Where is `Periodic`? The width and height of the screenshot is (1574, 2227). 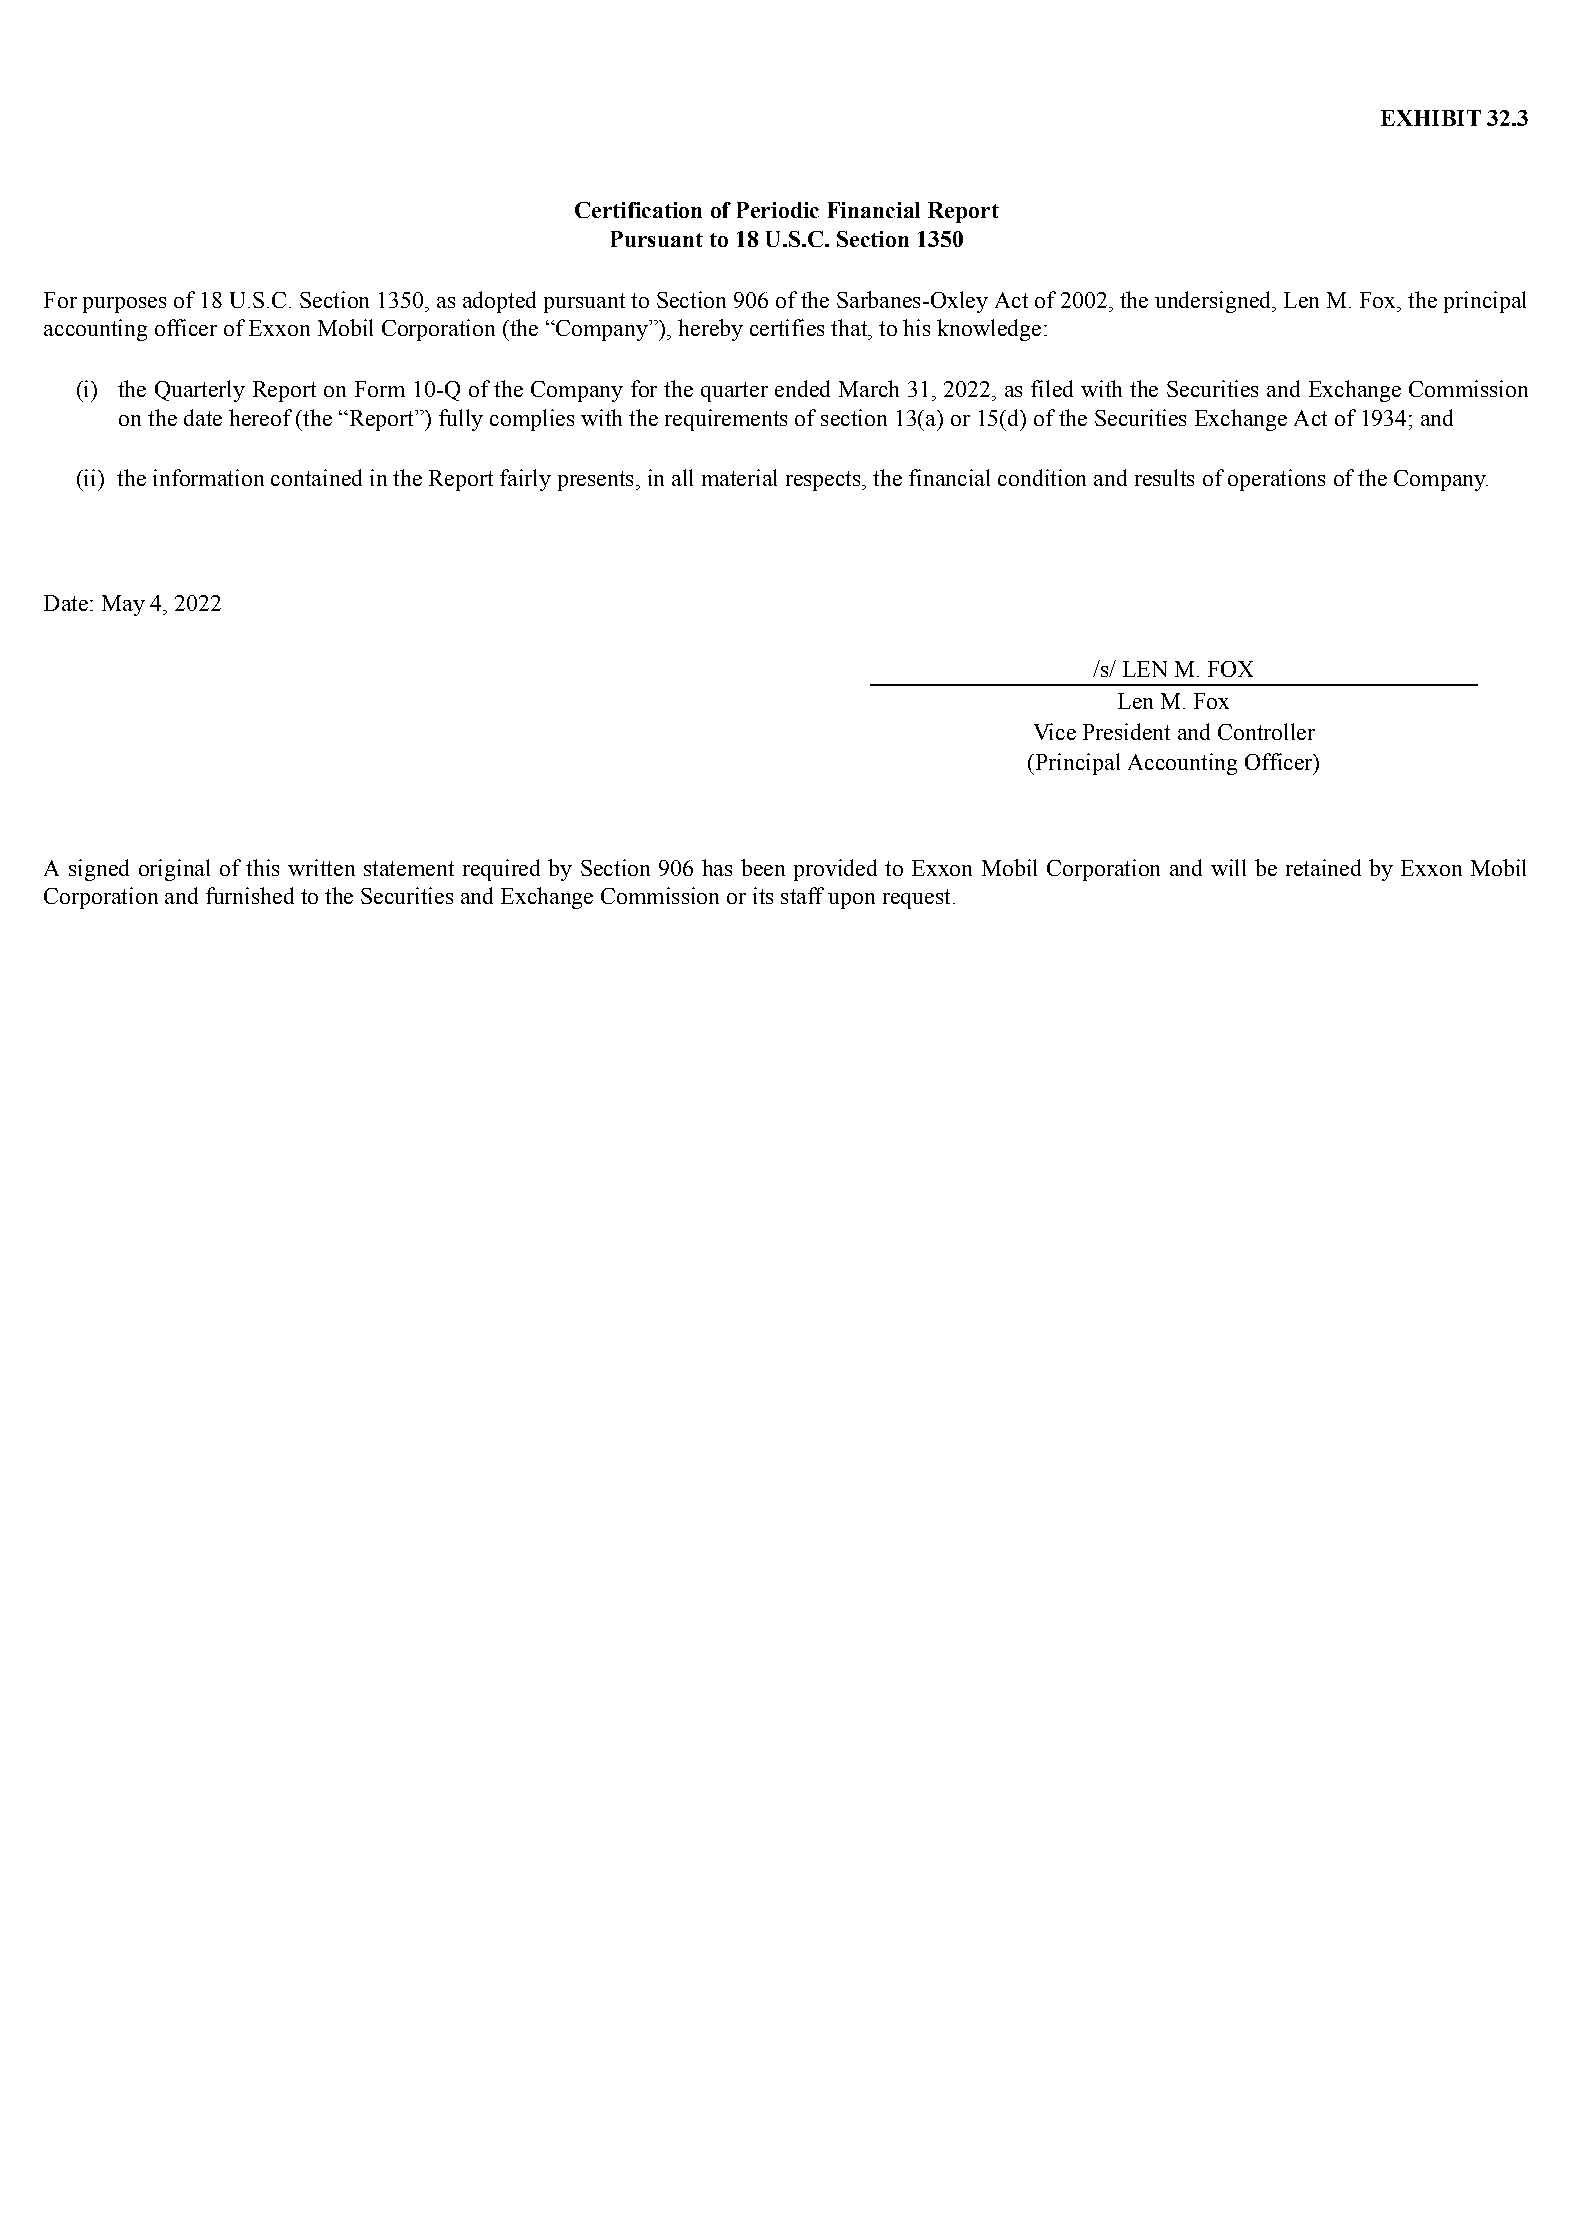 Periodic is located at coordinates (778, 210).
